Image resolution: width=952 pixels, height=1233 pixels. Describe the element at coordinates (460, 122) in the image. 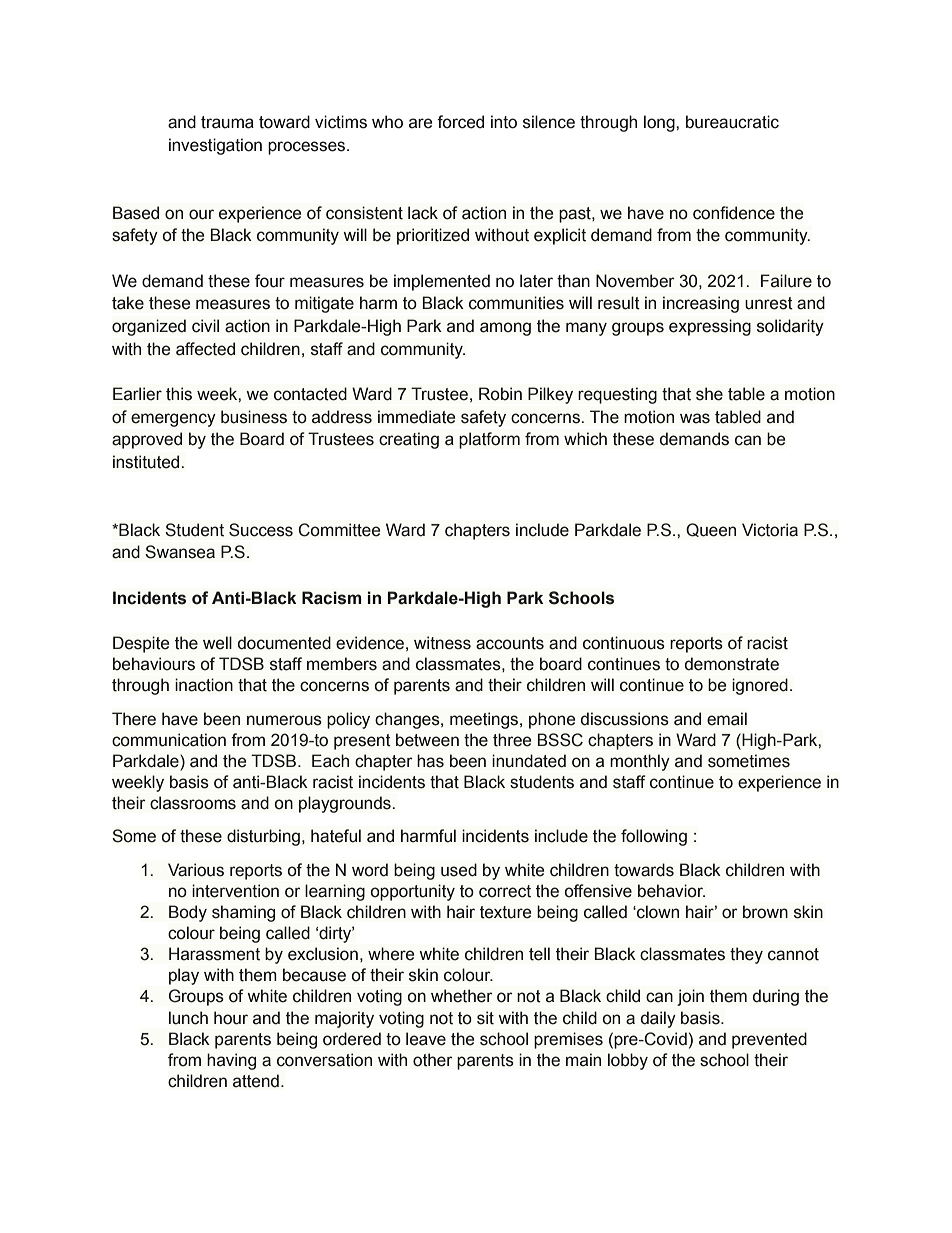

I see `forced` at that location.
